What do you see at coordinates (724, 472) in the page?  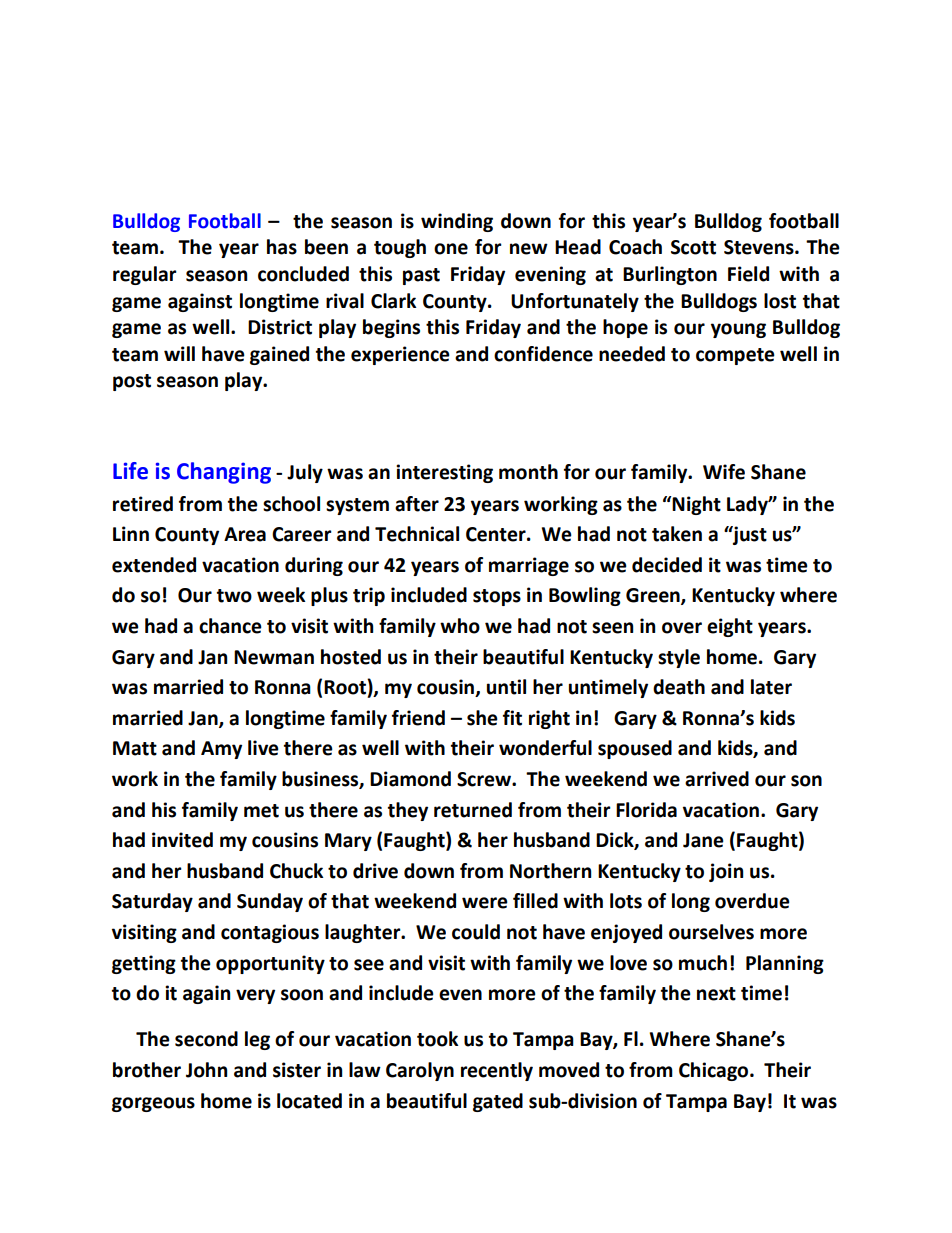 I see `Wife` at bounding box center [724, 472].
